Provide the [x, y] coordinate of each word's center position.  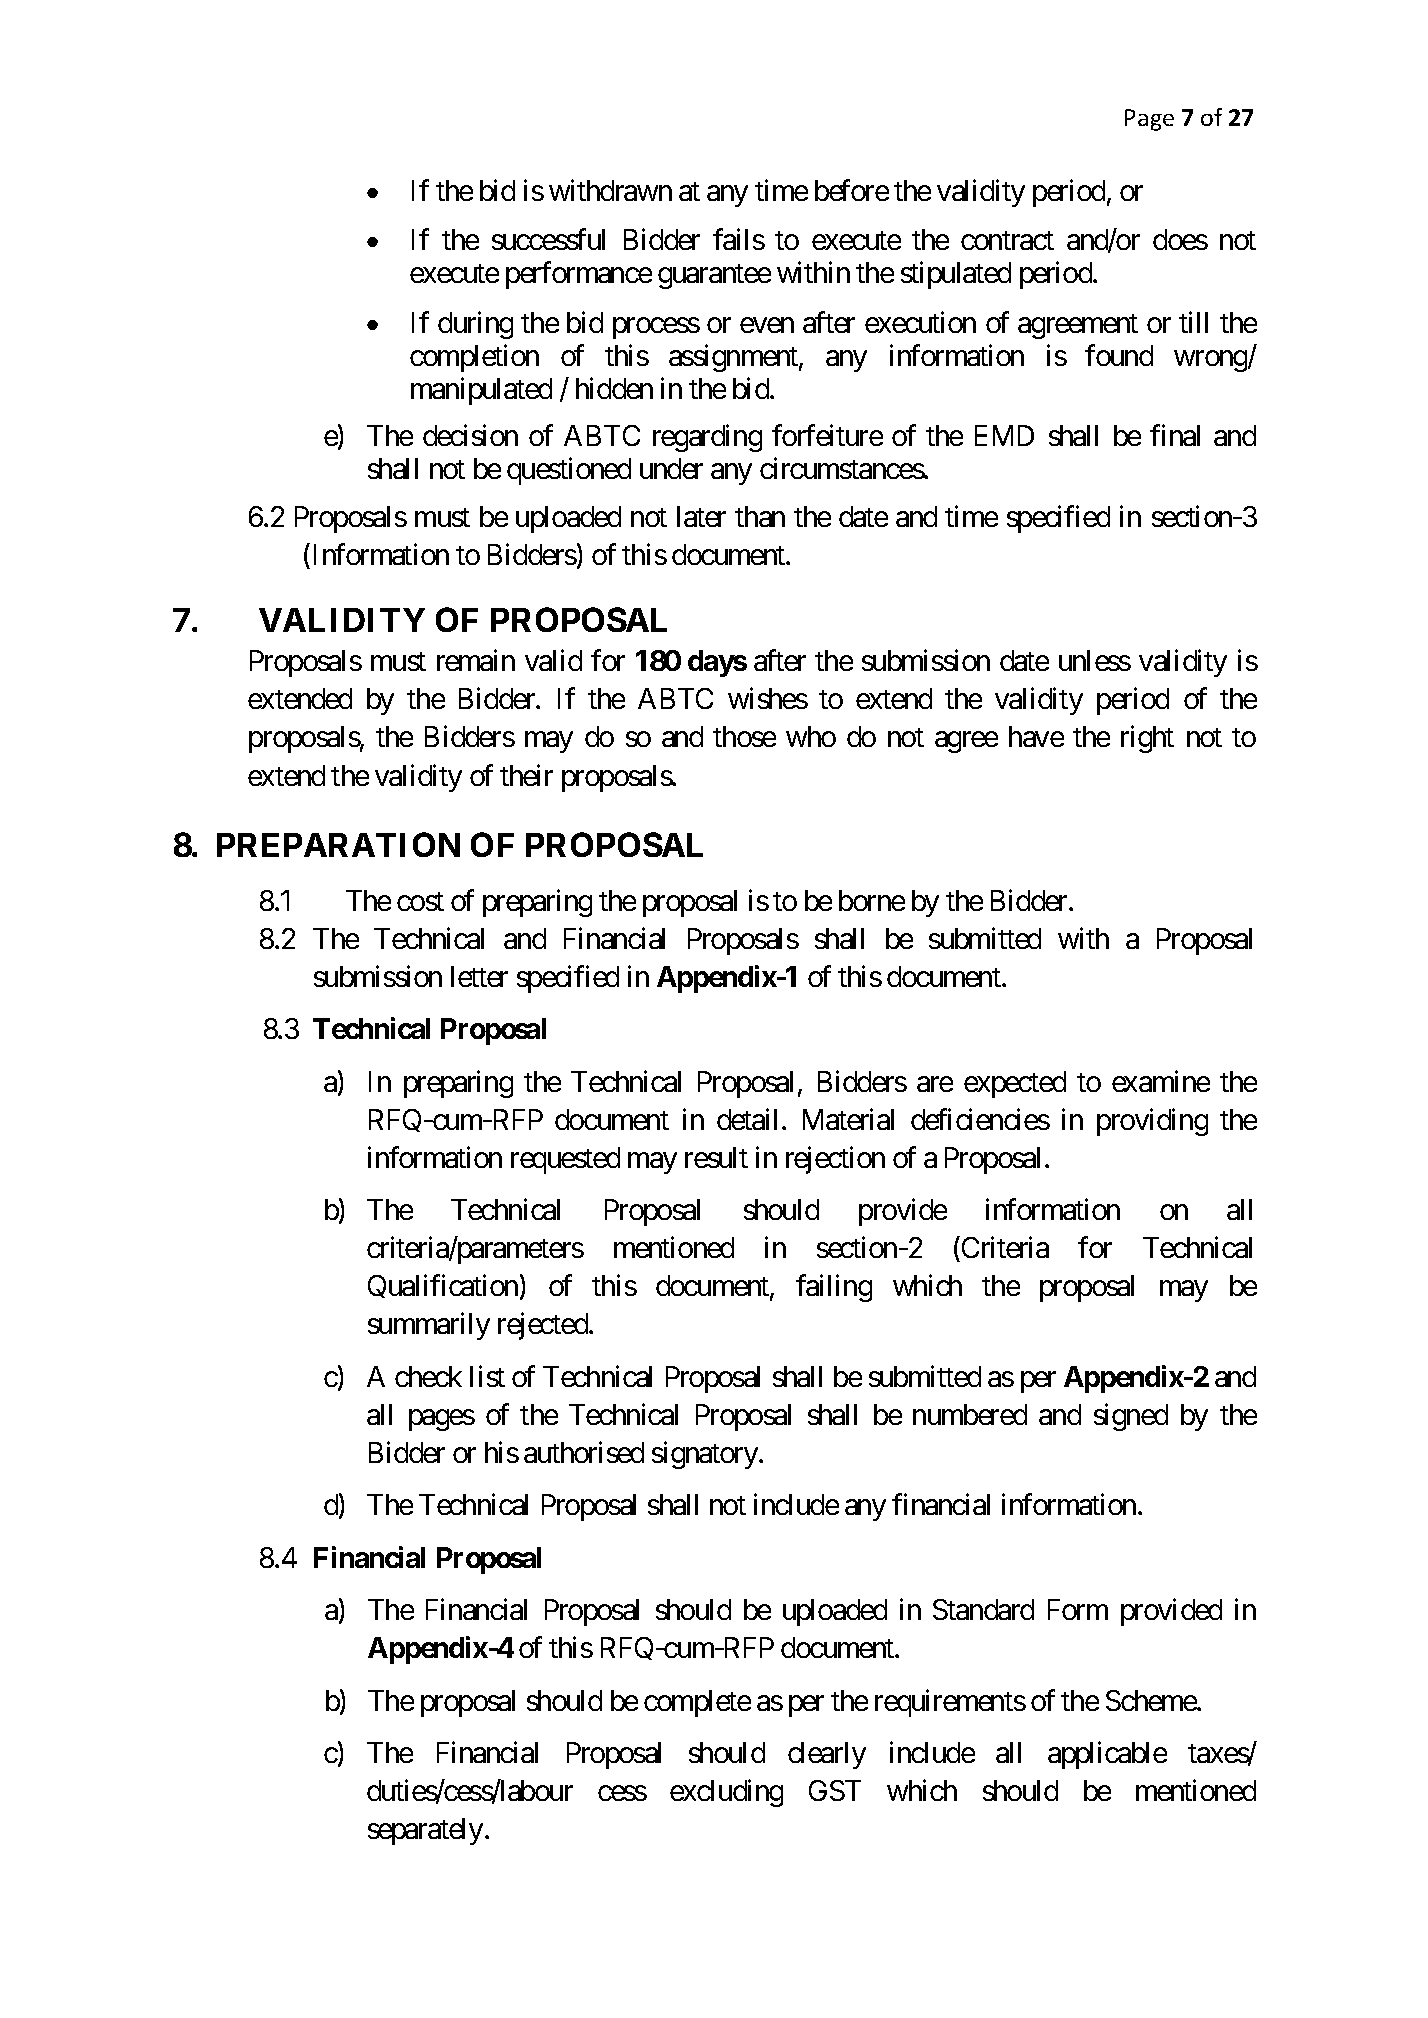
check [428, 1376]
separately [425, 1831]
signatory [706, 1455]
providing [1152, 1122]
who [811, 736]
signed [1131, 1417]
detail [747, 1119]
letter [479, 976]
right [1147, 739]
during [475, 325]
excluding [726, 1793]
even [767, 325]
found [1119, 355]
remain [476, 660]
